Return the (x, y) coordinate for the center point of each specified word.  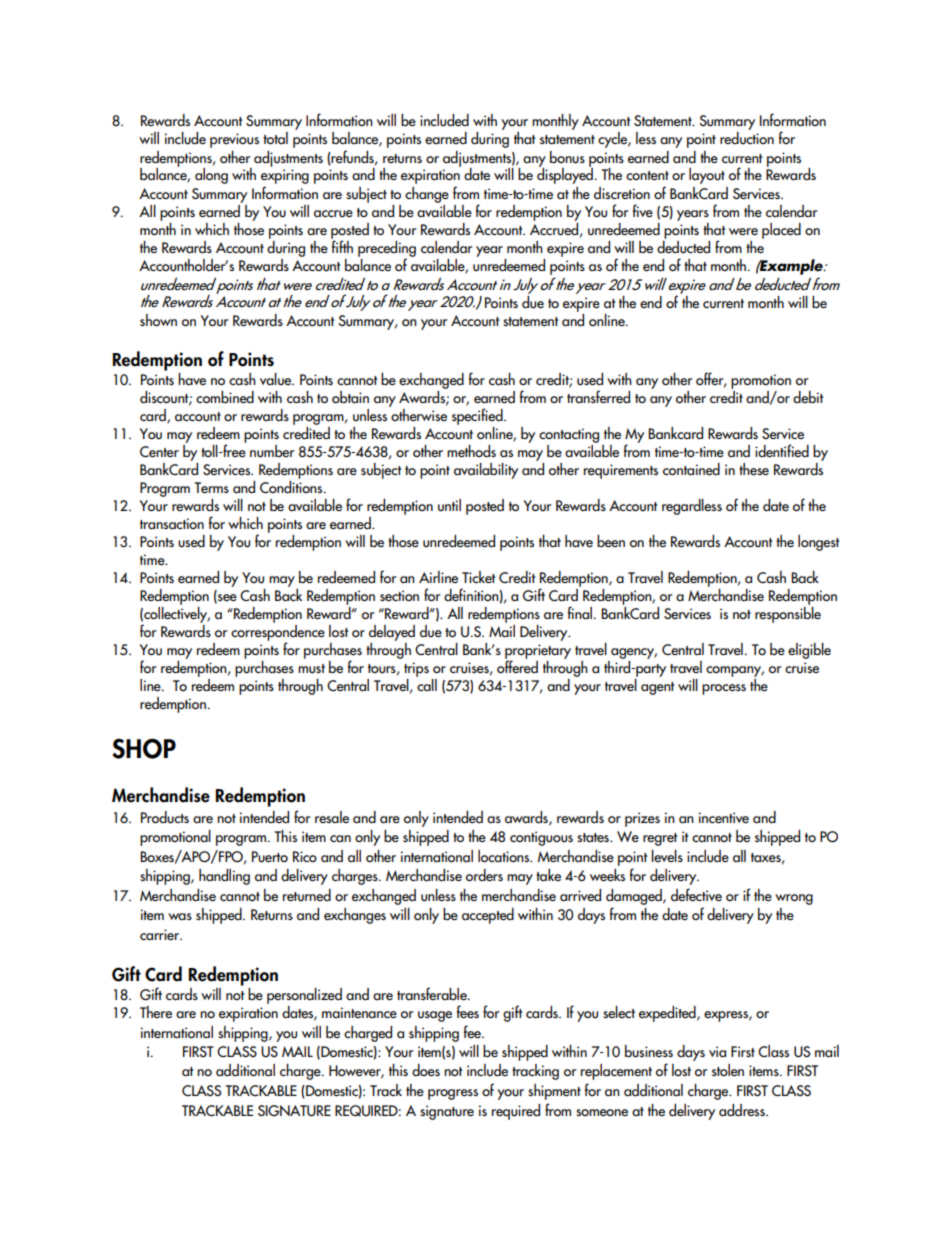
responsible (788, 615)
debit (808, 397)
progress (453, 1094)
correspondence (278, 634)
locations (505, 856)
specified (478, 416)
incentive (724, 817)
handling (224, 877)
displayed (565, 175)
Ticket (478, 577)
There (156, 1012)
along (211, 176)
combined (225, 397)
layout (707, 176)
